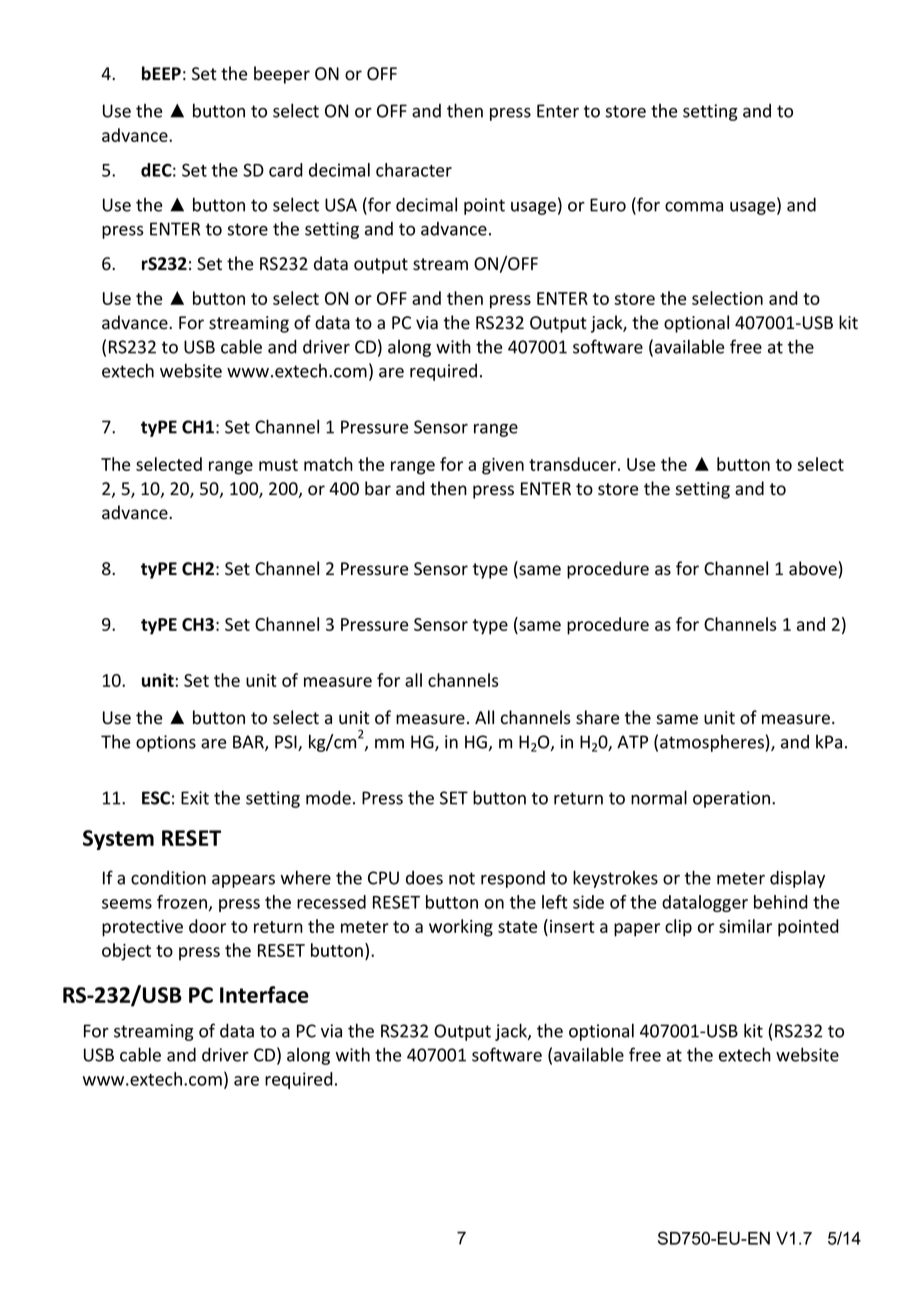 The height and width of the screenshot is (1310, 924). What do you see at coordinates (195, 798) in the screenshot?
I see `Exit` at bounding box center [195, 798].
